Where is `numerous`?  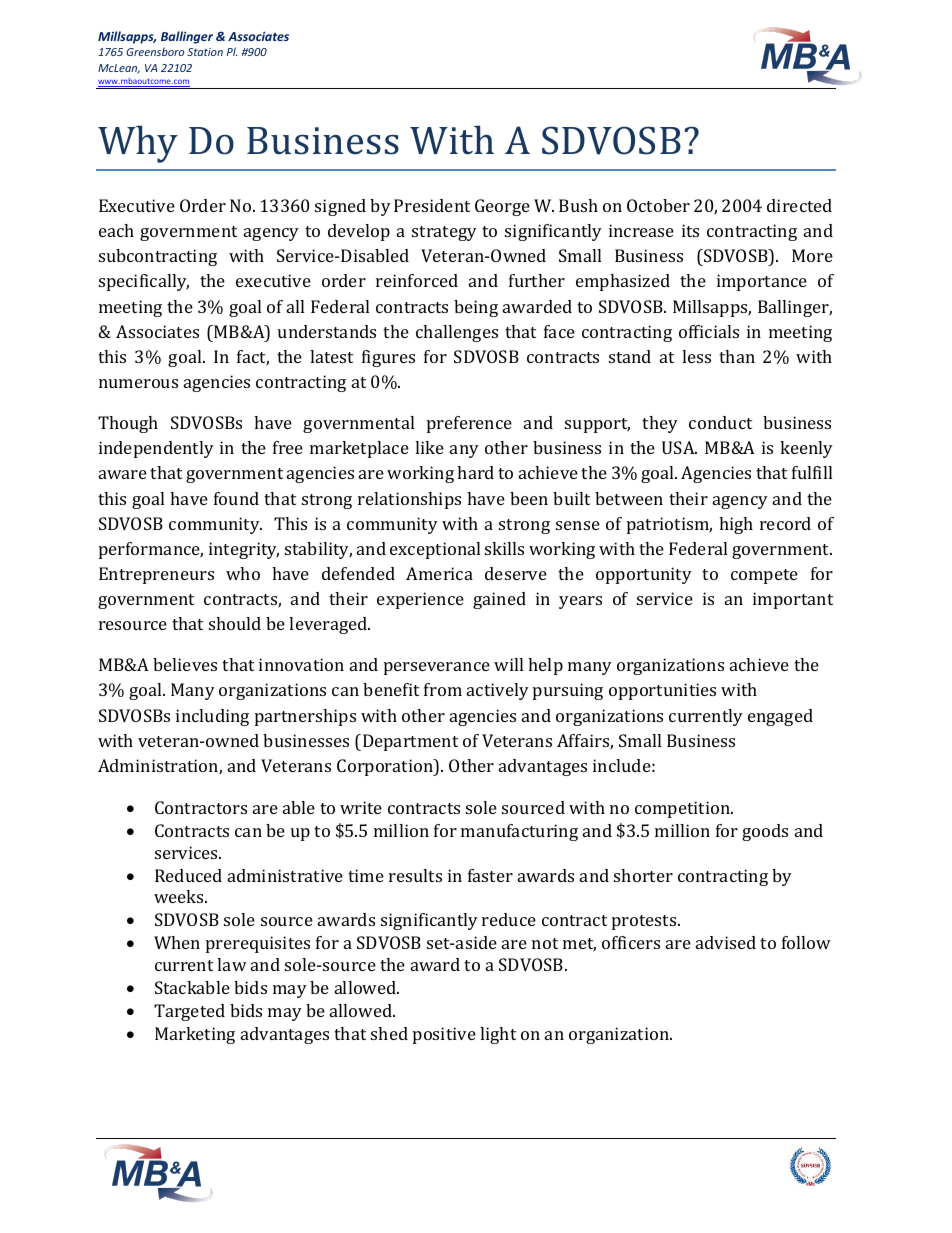
numerous is located at coordinates (138, 383).
